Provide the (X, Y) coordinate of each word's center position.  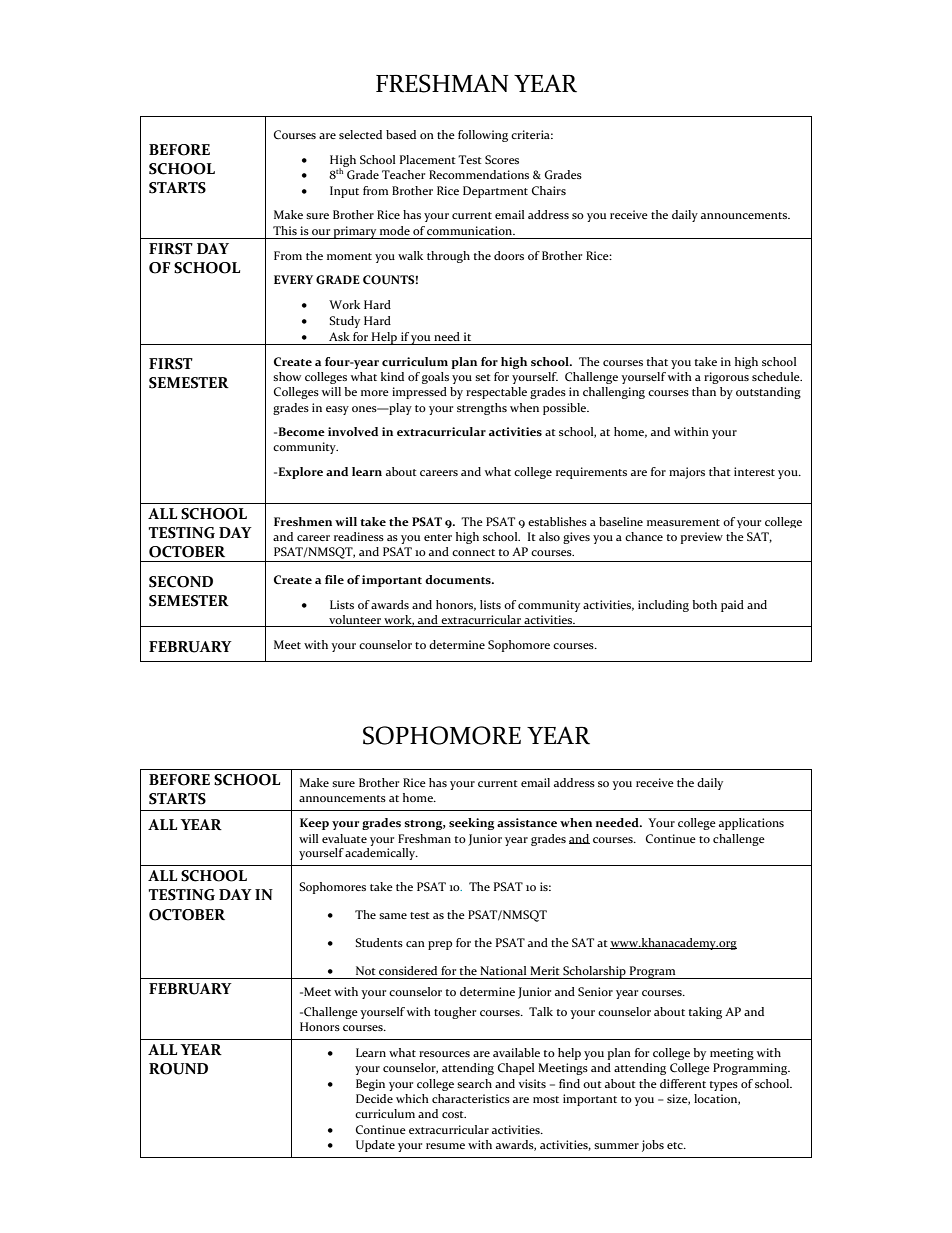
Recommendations (479, 174)
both (704, 604)
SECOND (181, 582)
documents (459, 579)
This (285, 230)
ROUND (178, 1069)
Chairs (549, 191)
